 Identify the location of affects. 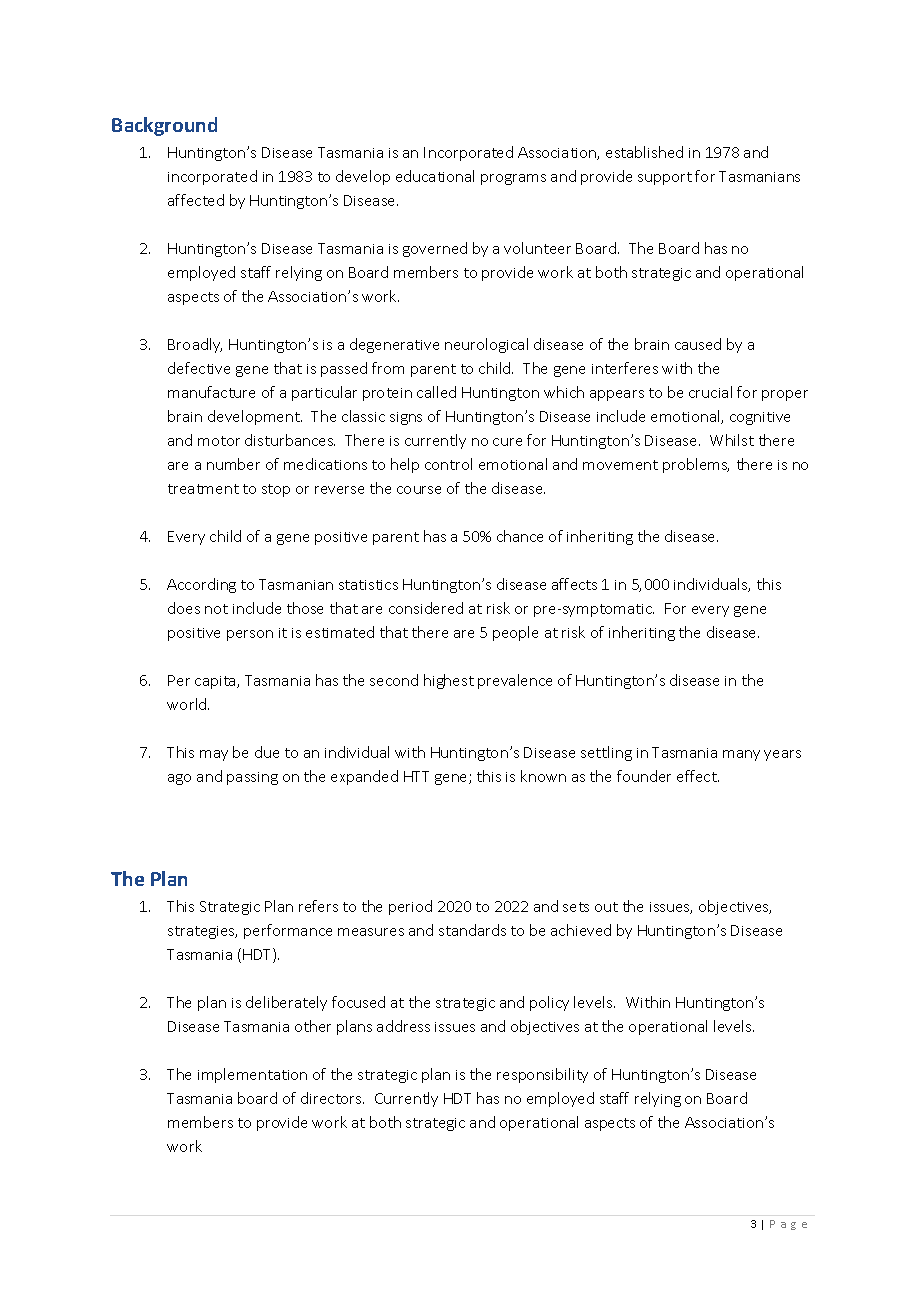
(574, 584).
